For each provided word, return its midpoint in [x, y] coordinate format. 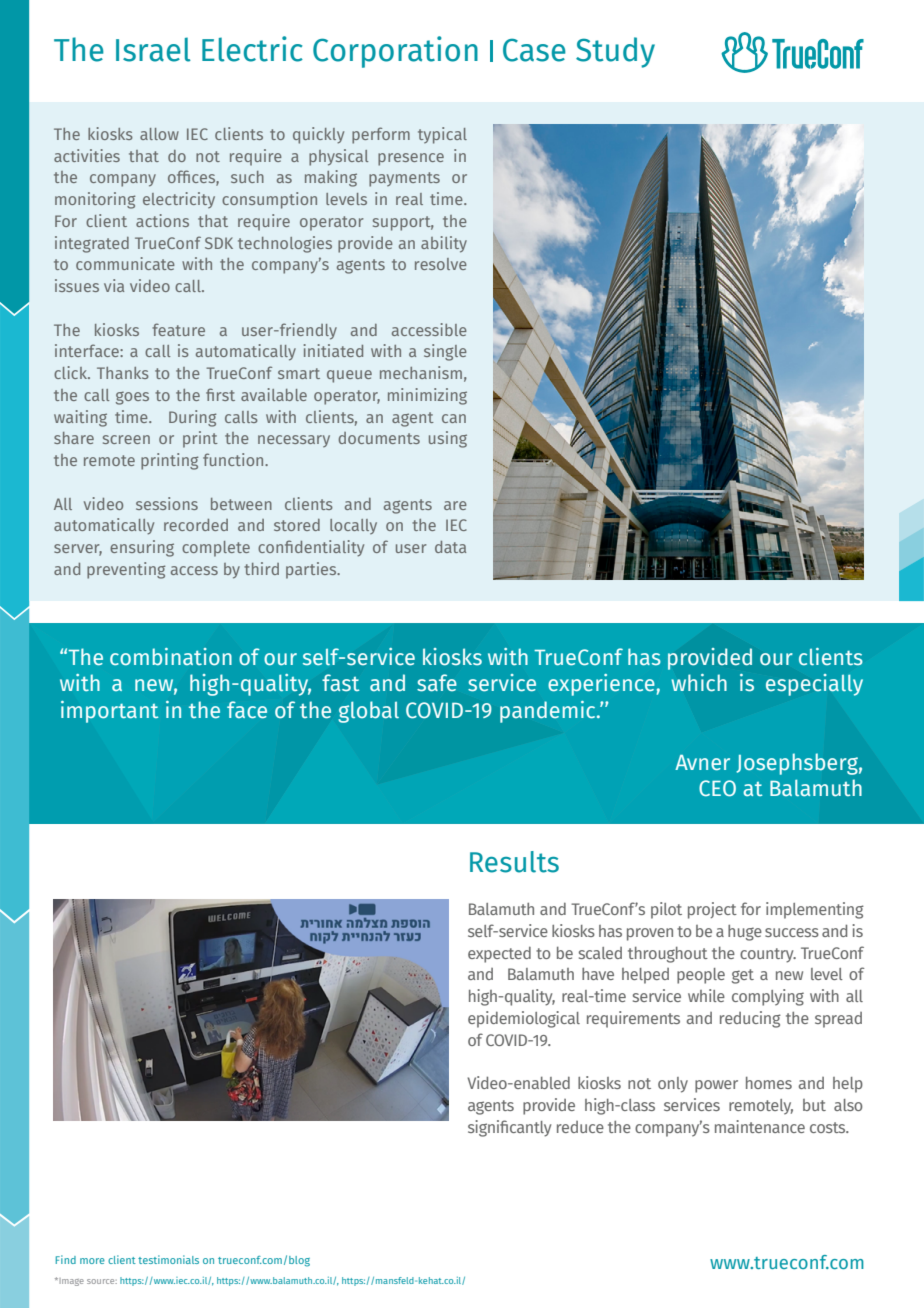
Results [514, 862]
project [712, 910]
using [448, 439]
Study [615, 52]
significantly [510, 1128]
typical [442, 135]
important [109, 712]
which [699, 683]
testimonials [168, 1259]
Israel [153, 49]
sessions [167, 503]
